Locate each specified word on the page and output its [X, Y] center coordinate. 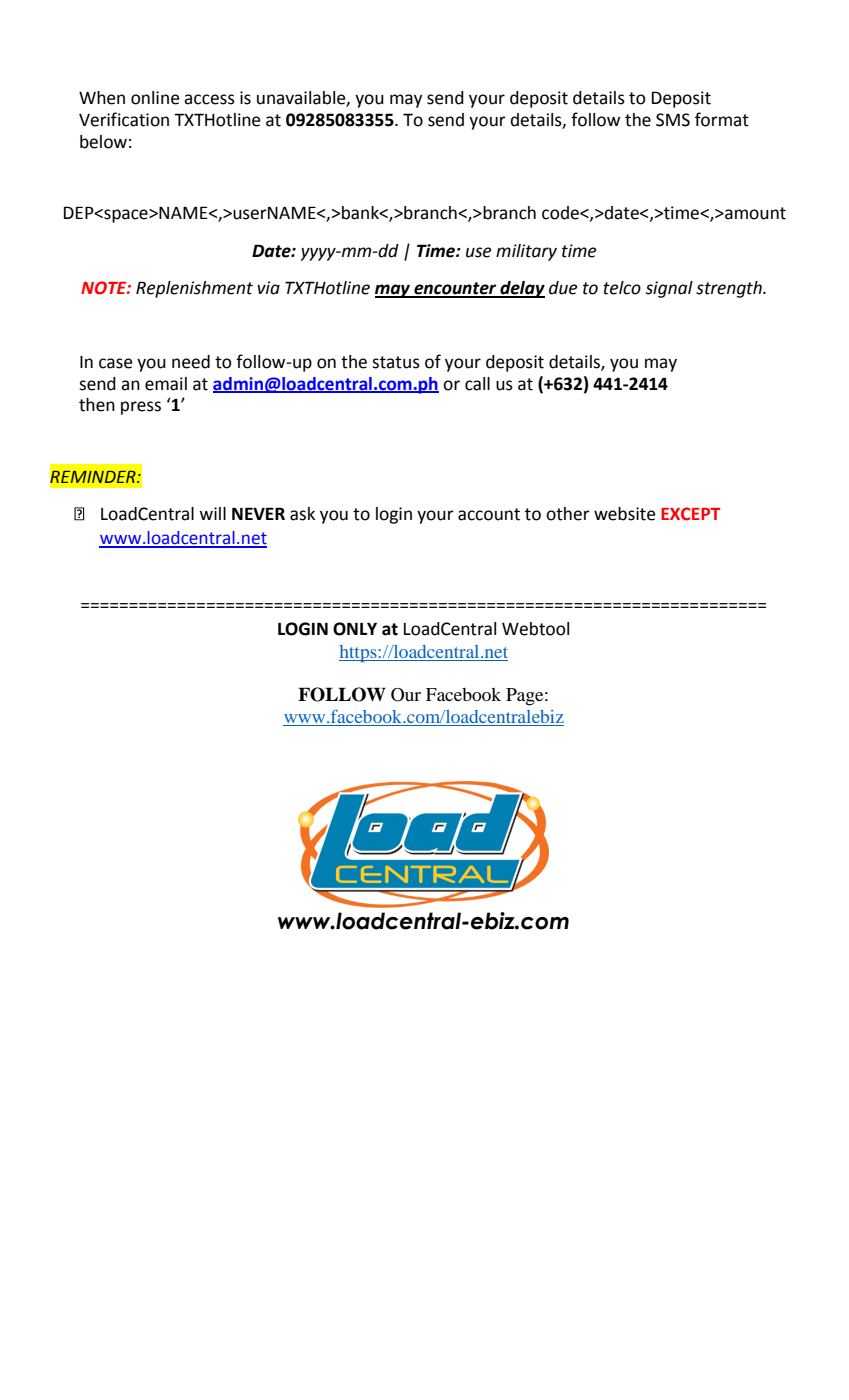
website [625, 514]
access [209, 99]
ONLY [355, 629]
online [155, 98]
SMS [673, 120]
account [489, 514]
